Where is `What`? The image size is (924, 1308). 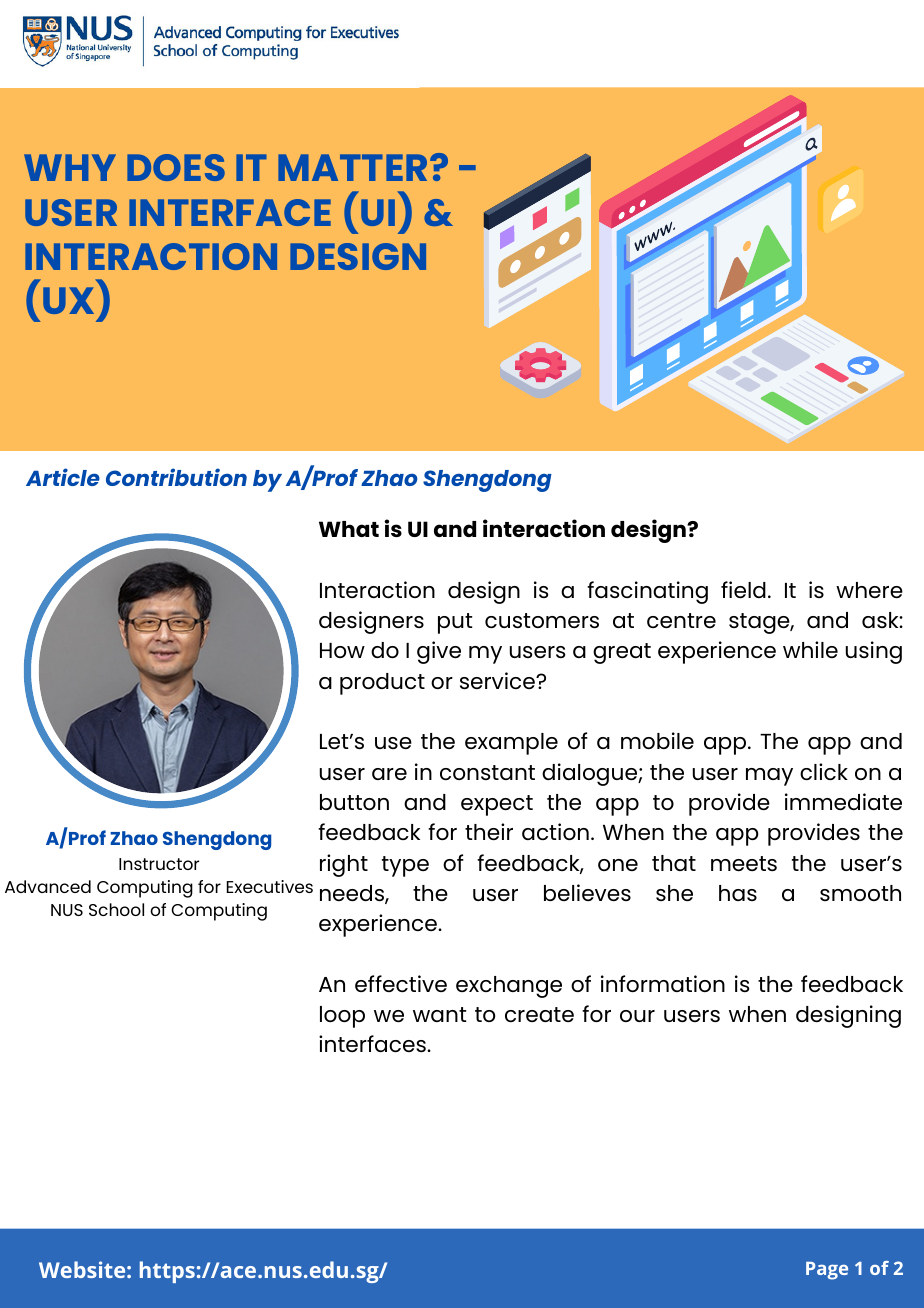 What is located at coordinates (349, 529).
